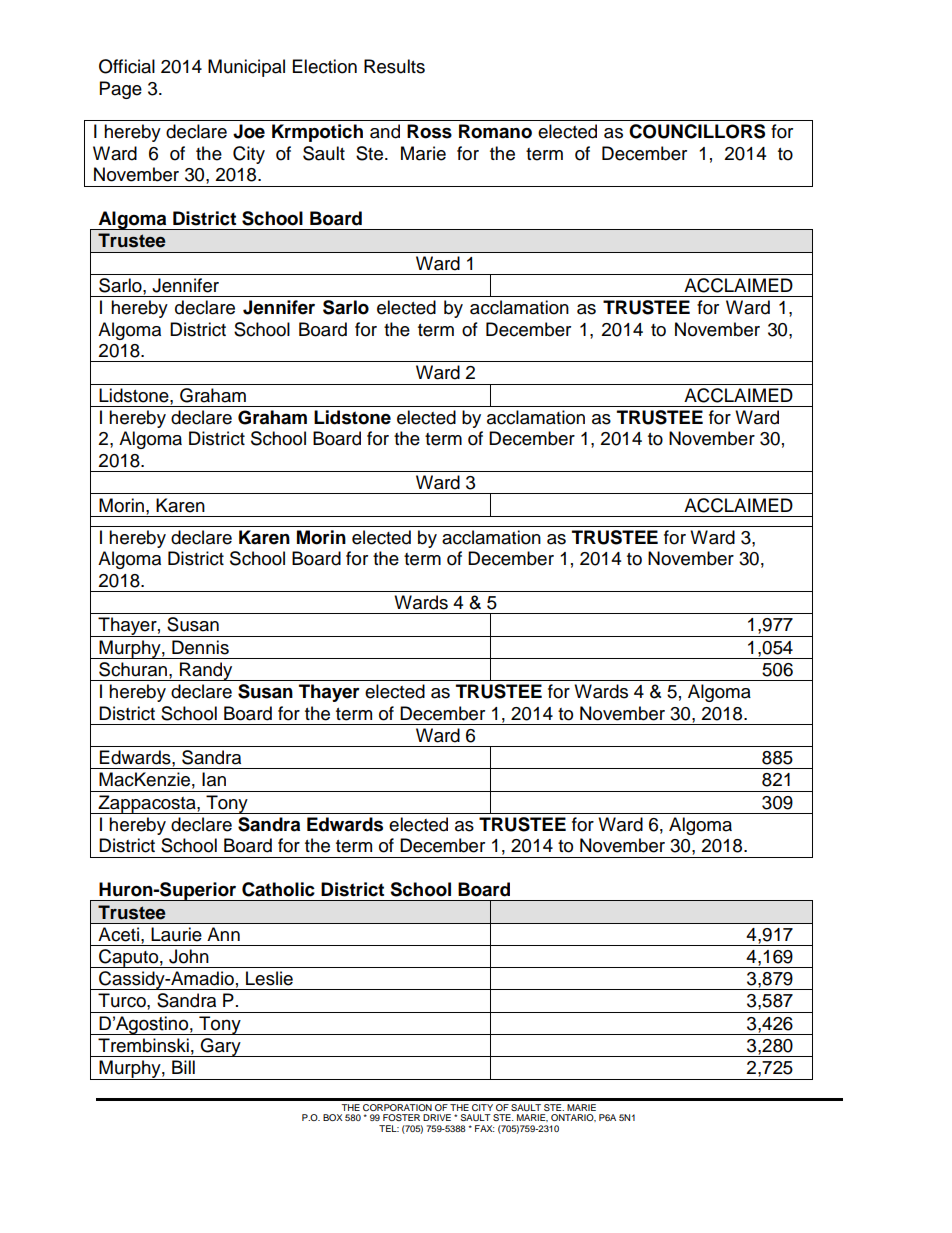  What do you see at coordinates (495, 131) in the image?
I see `Romano` at bounding box center [495, 131].
